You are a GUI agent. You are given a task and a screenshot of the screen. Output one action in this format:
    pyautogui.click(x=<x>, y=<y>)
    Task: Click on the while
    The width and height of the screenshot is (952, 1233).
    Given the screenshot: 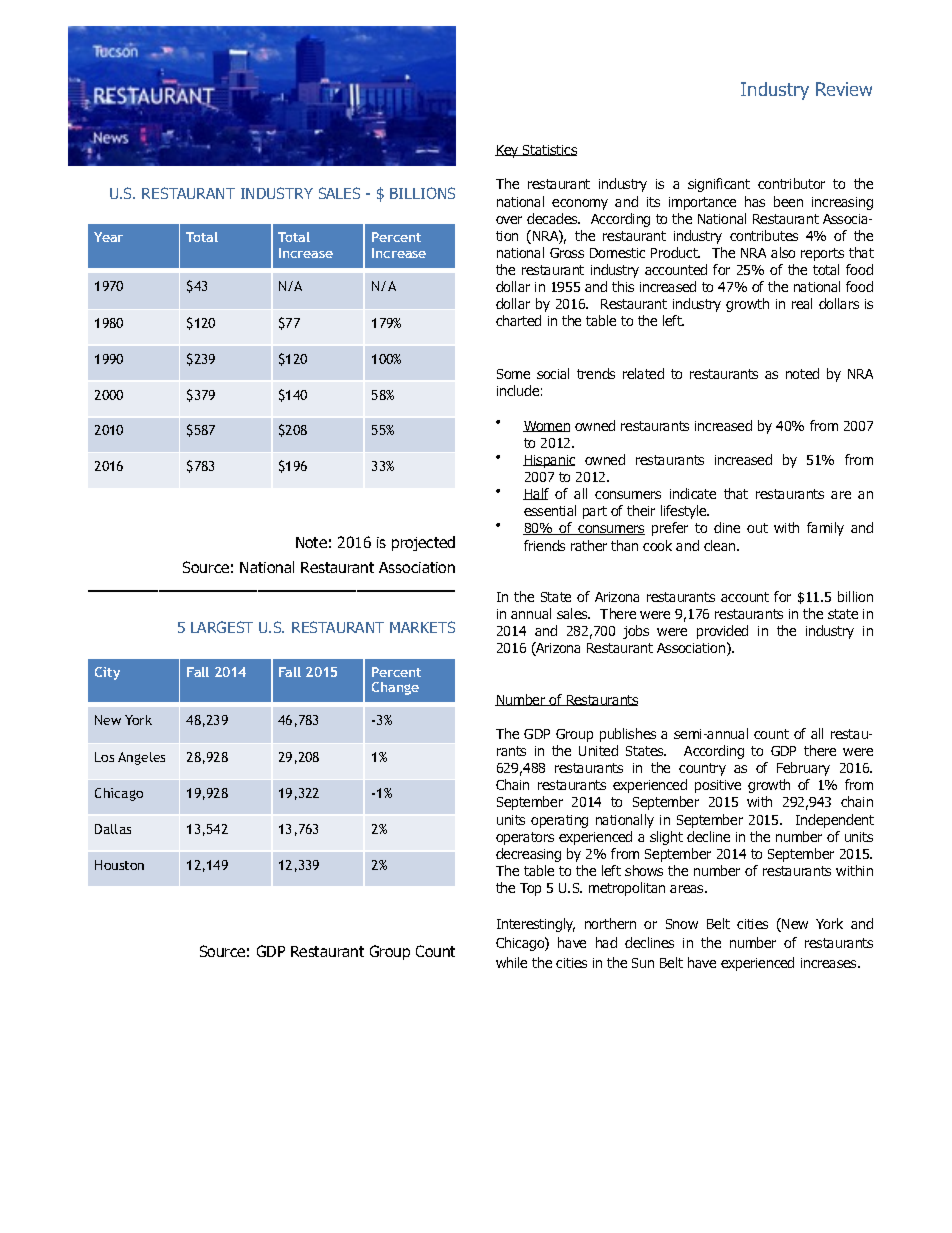 What is the action you would take?
    pyautogui.click(x=511, y=962)
